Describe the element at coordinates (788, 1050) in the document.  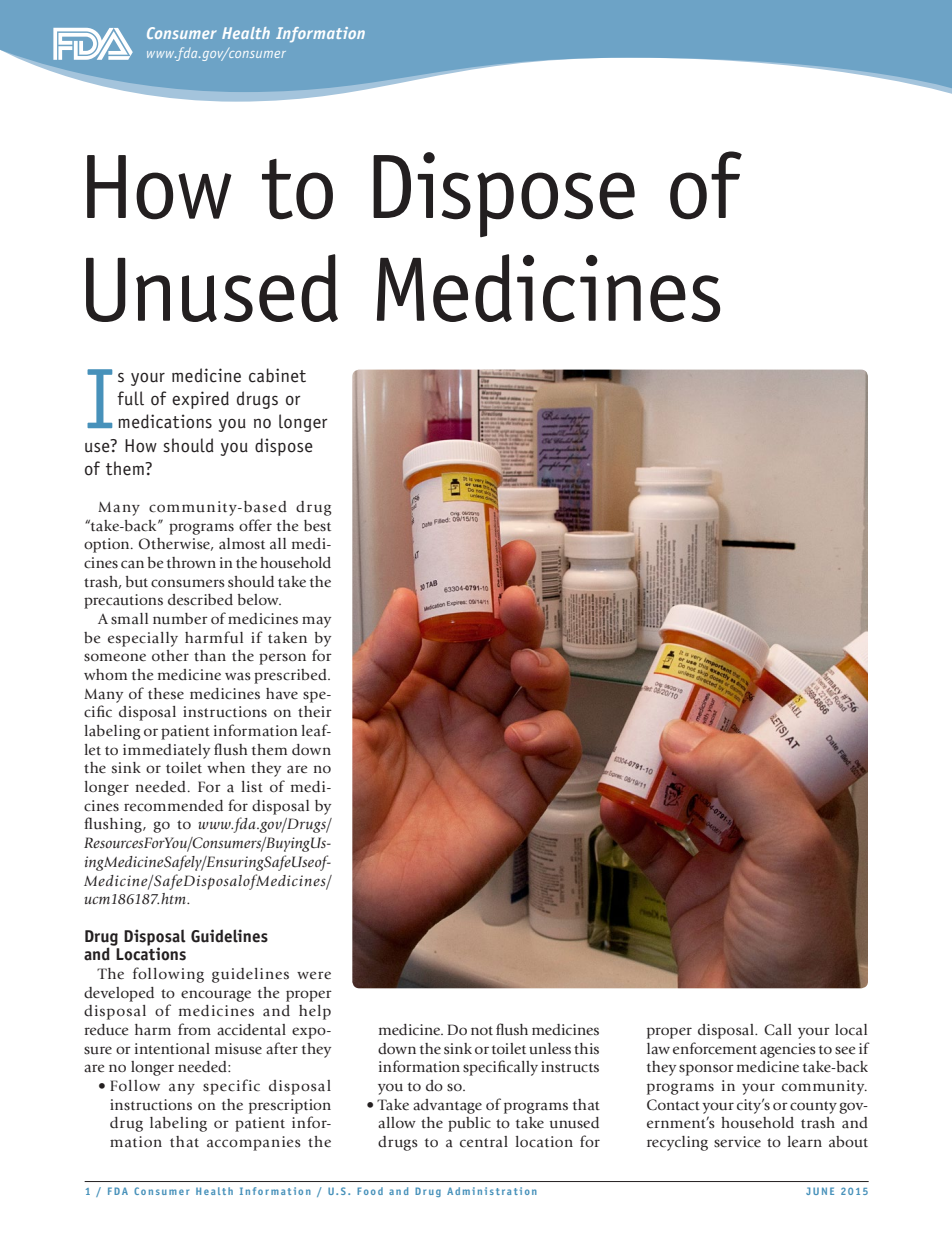
I see `agencies` at that location.
